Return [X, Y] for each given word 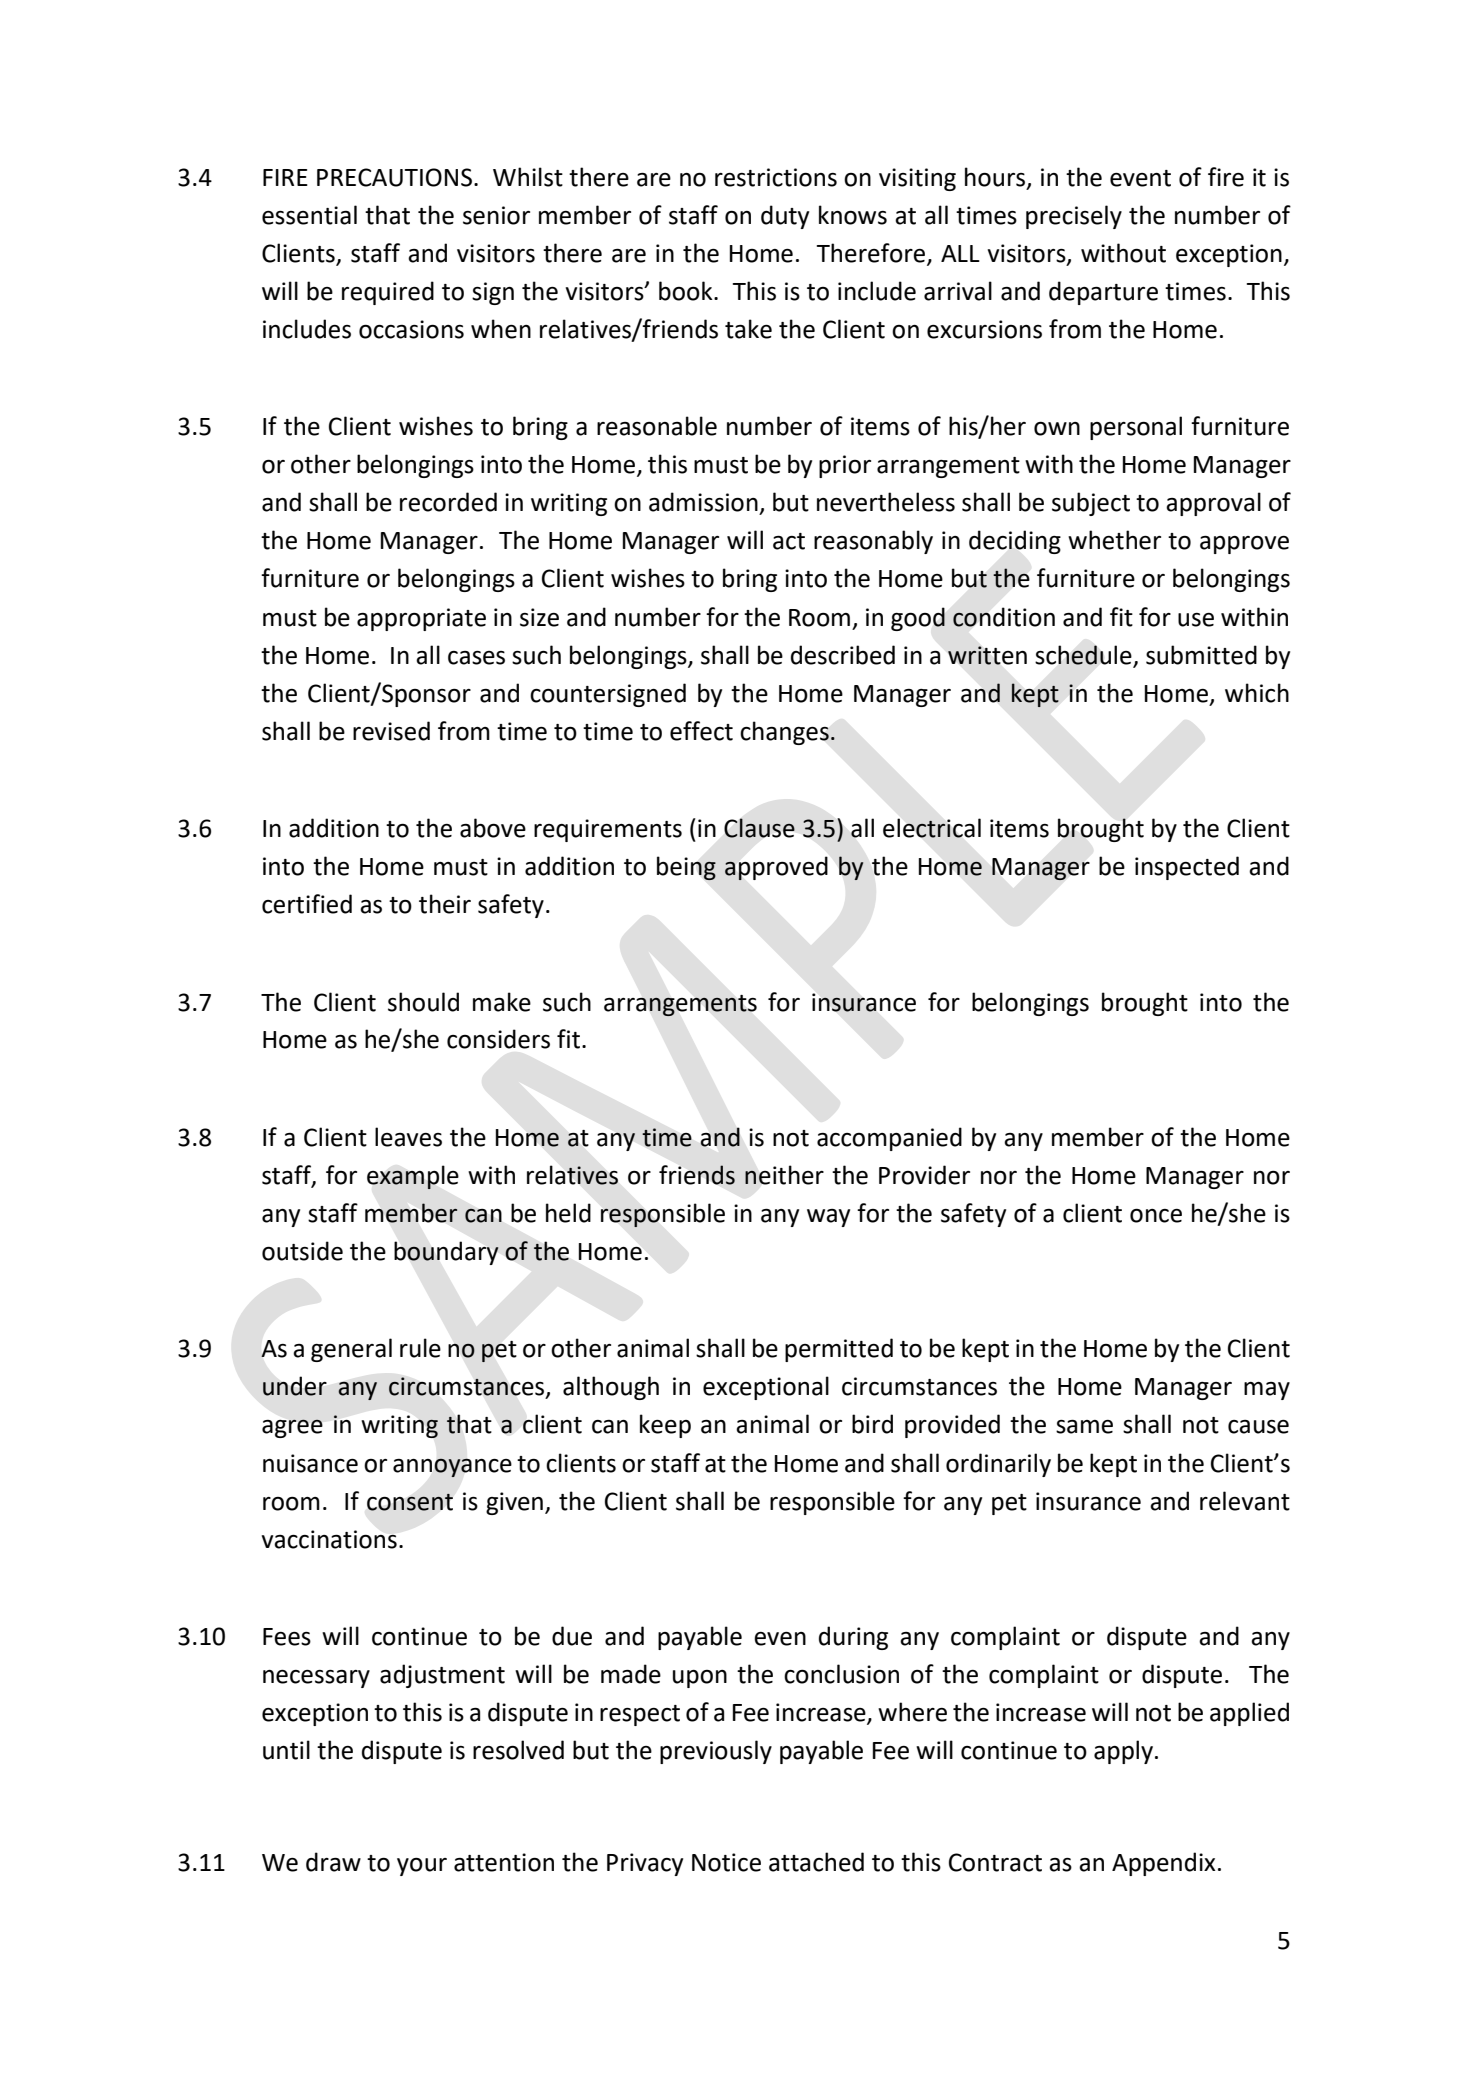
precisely [1074, 217]
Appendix [1164, 1864]
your [422, 1866]
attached [816, 1862]
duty [785, 217]
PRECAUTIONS [394, 177]
